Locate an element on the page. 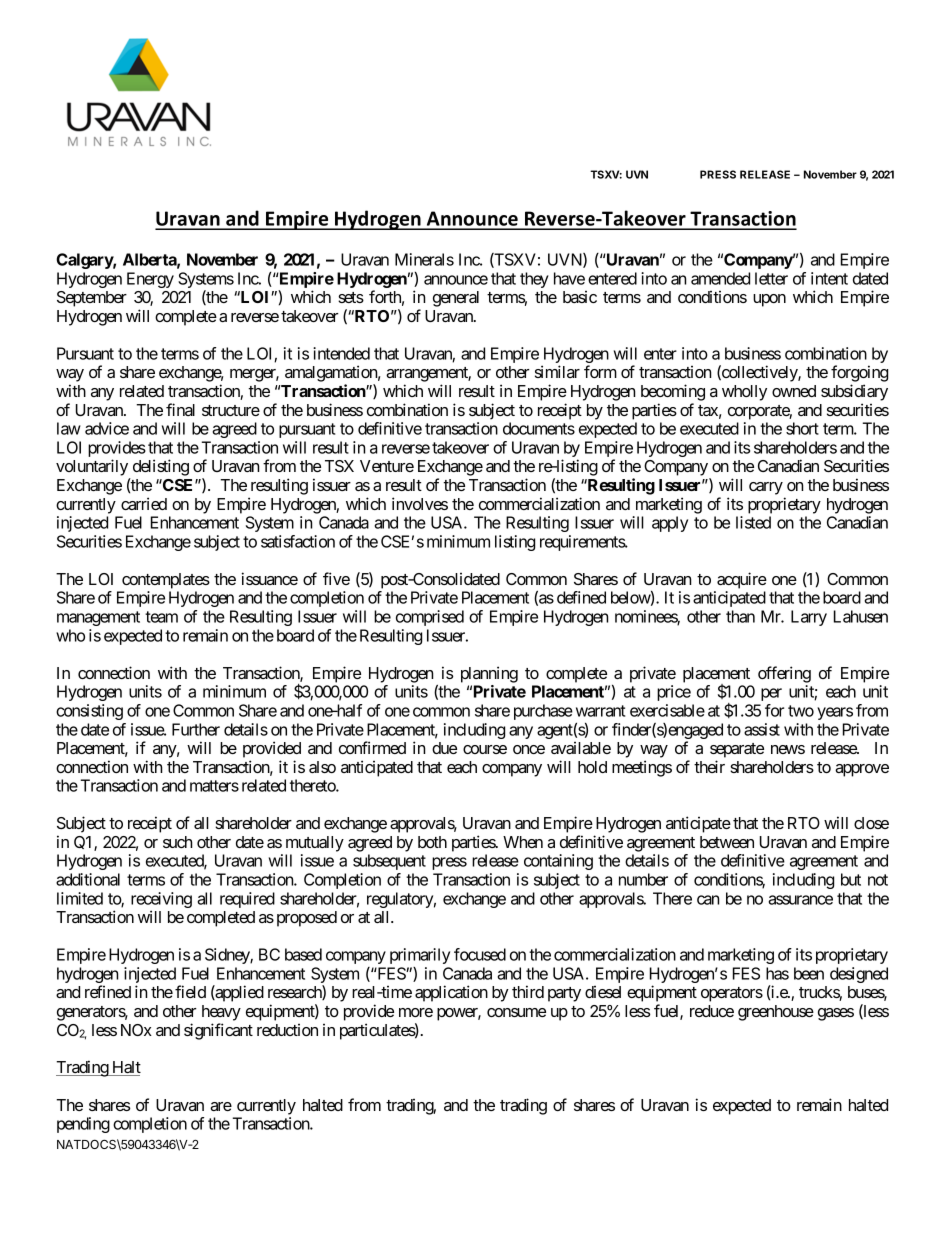 This image has width=952, height=1233. acquire is located at coordinates (742, 580).
